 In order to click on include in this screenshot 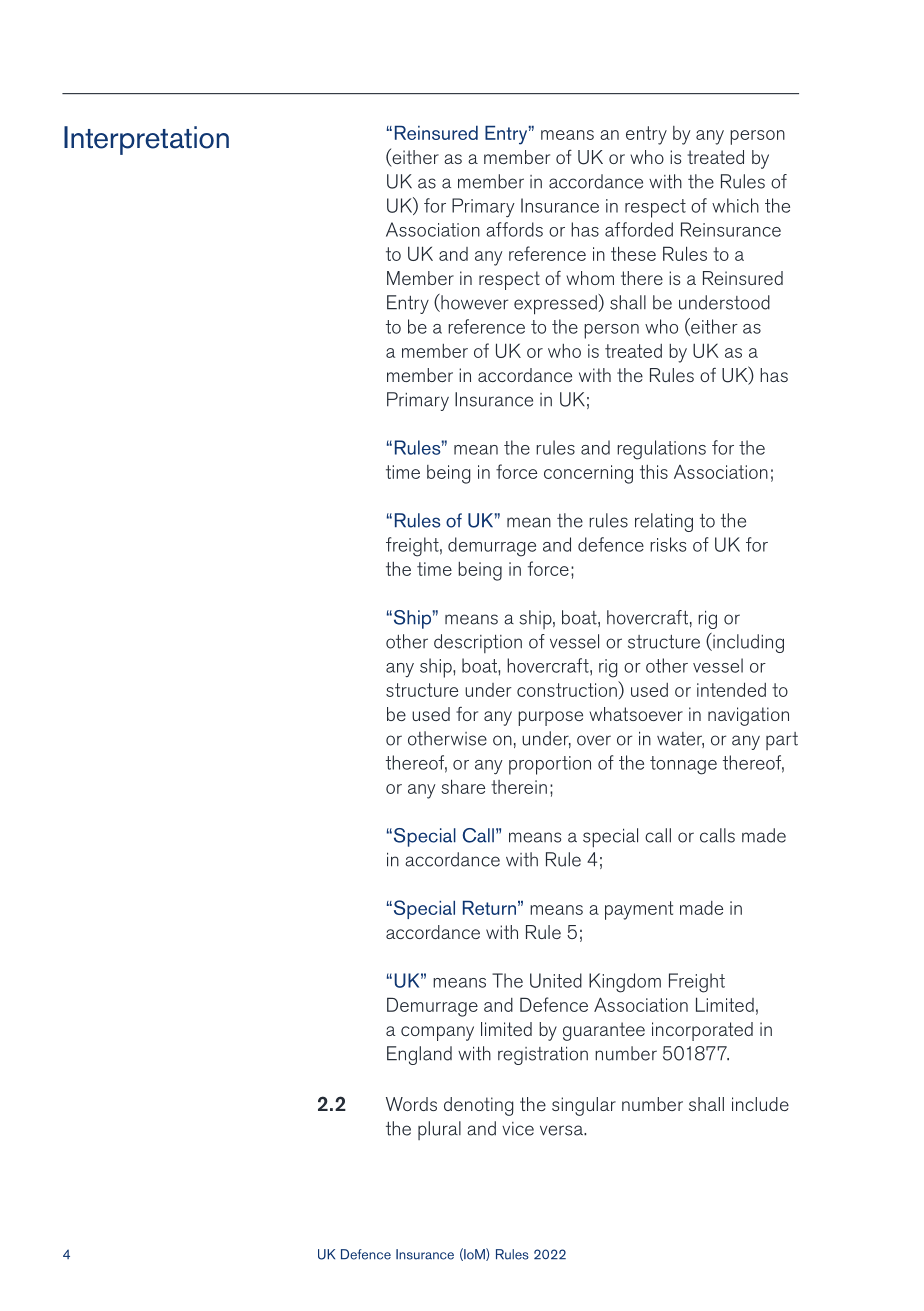, I will do `click(760, 1104)`.
